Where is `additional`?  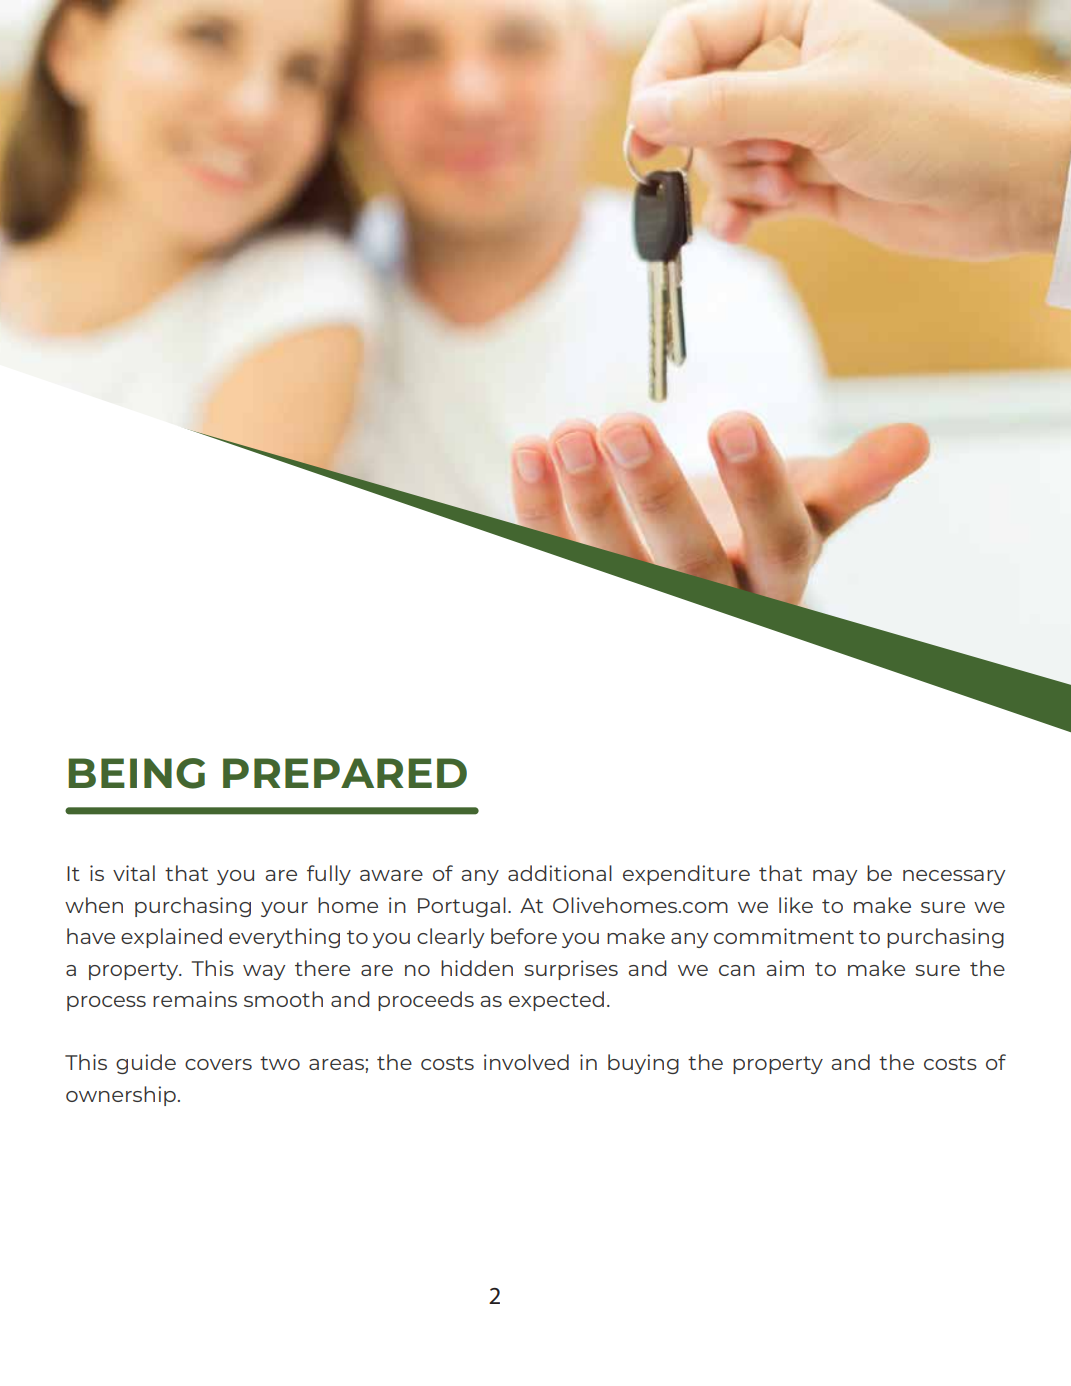 additional is located at coordinates (560, 873).
